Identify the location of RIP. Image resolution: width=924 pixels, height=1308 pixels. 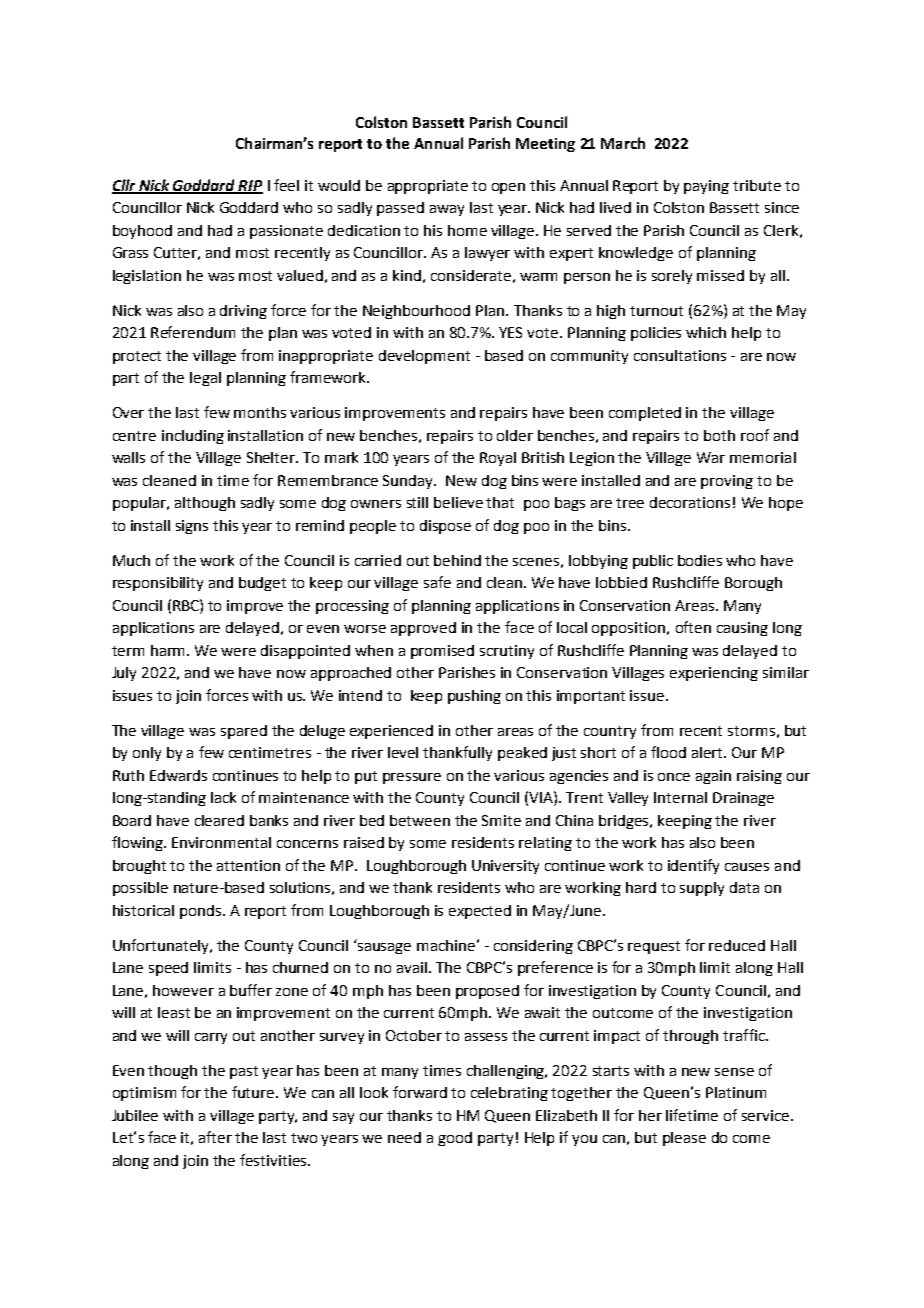
(250, 186).
